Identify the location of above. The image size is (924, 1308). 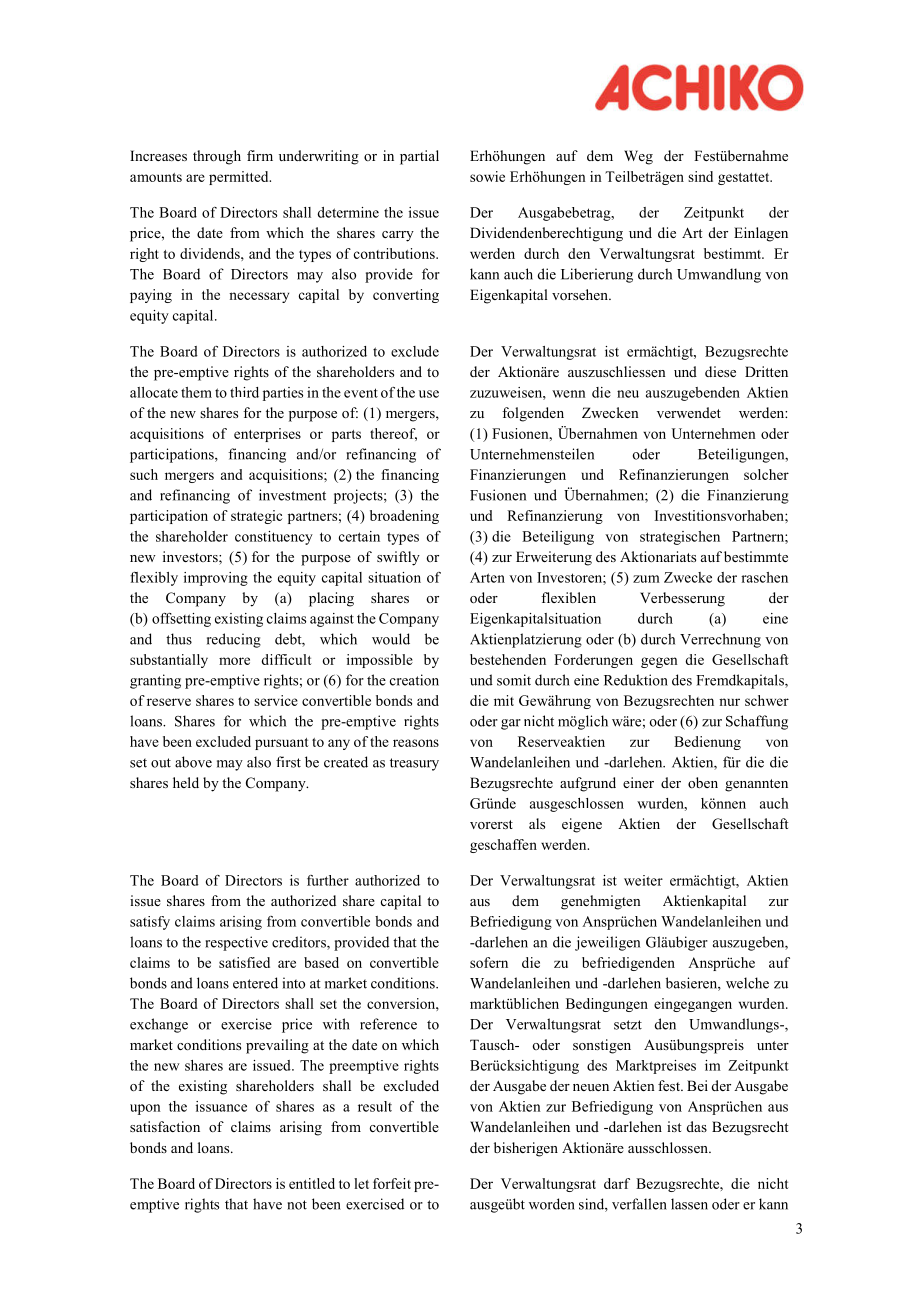
(193, 762).
